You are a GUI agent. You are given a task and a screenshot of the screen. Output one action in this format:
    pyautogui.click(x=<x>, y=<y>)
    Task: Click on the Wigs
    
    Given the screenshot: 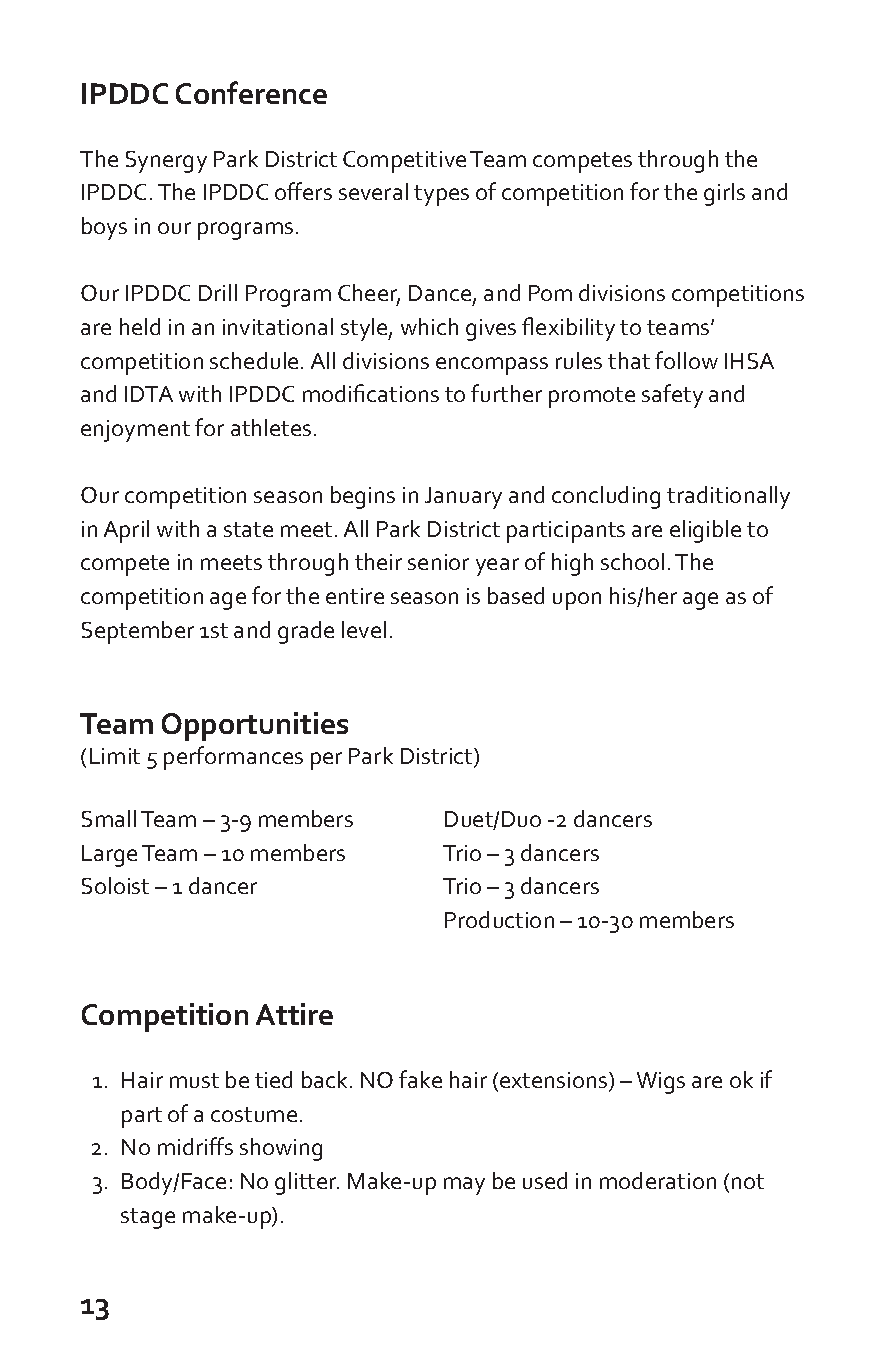 What is the action you would take?
    pyautogui.click(x=661, y=1083)
